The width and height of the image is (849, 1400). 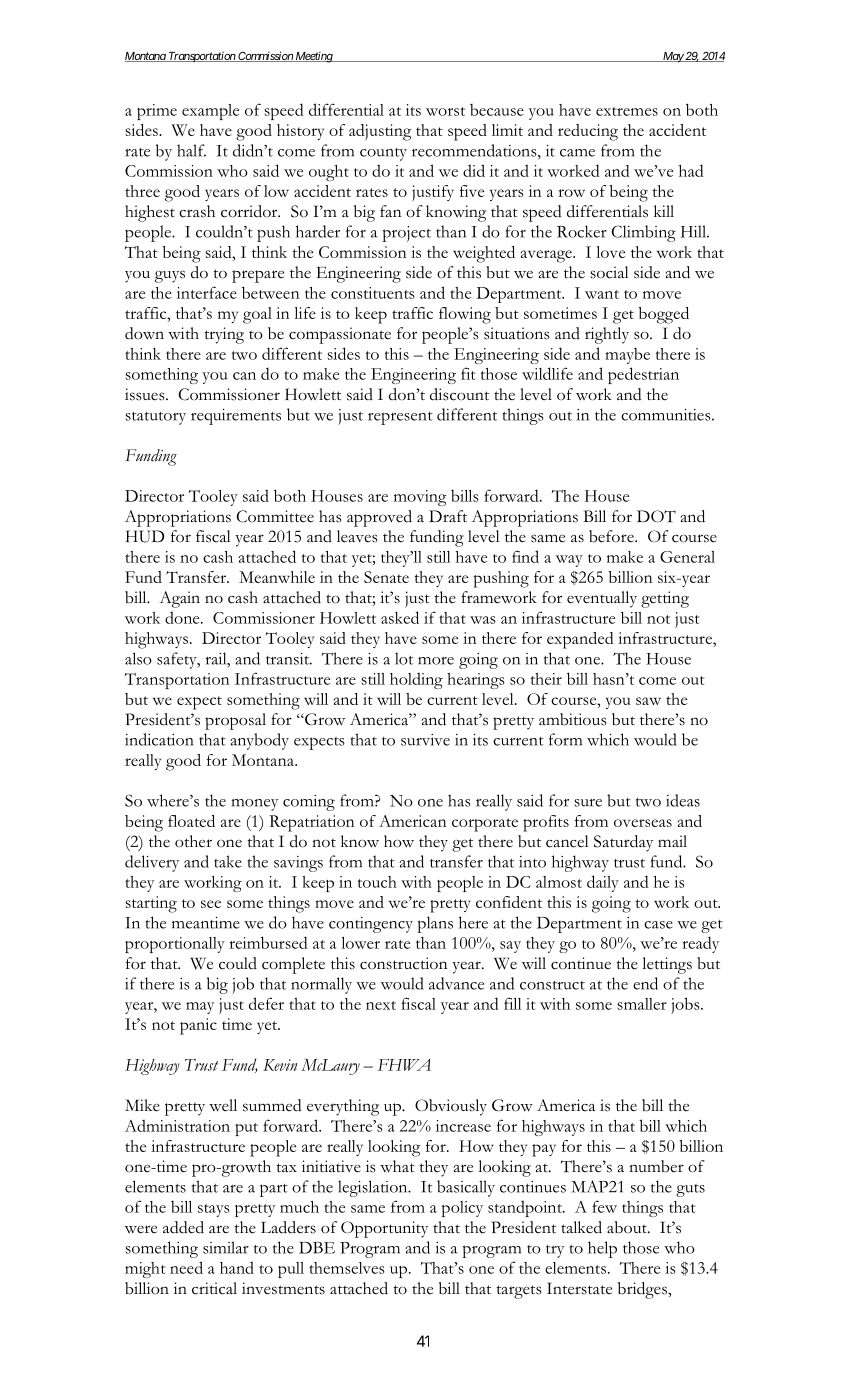 I want to click on about, so click(x=628, y=1227).
